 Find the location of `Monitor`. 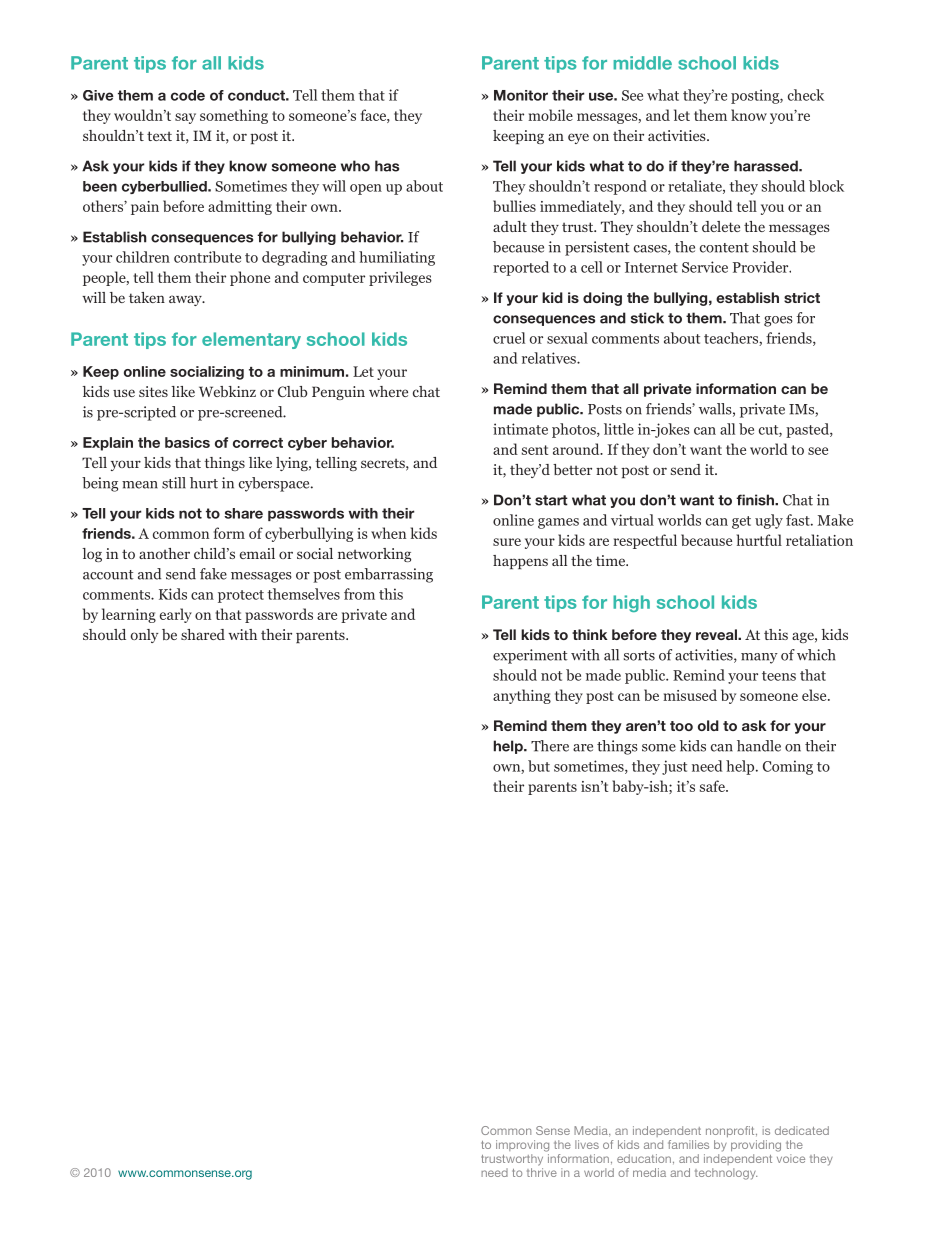

Monitor is located at coordinates (521, 95).
